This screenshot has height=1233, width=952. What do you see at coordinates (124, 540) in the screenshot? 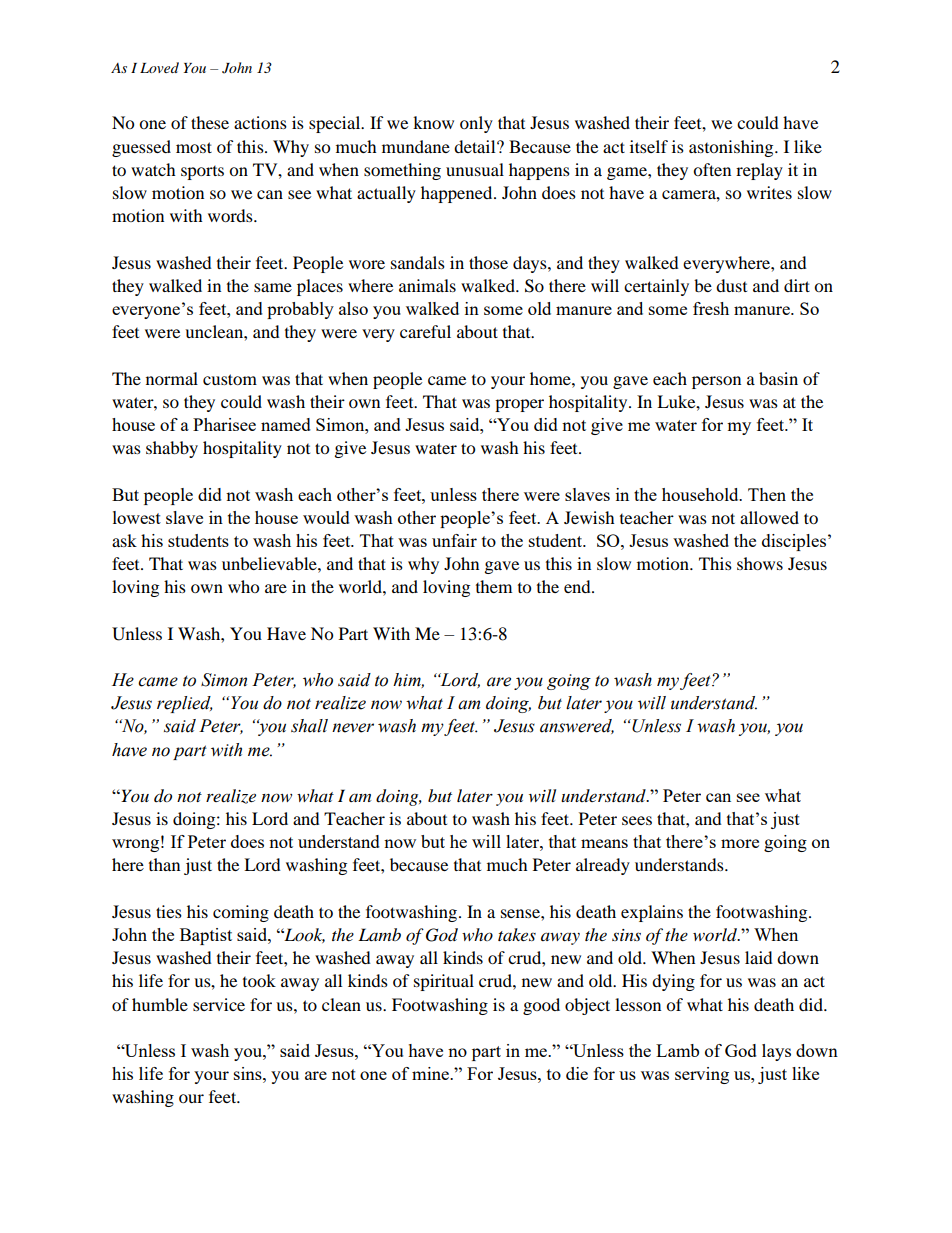
I see `ask` at bounding box center [124, 540].
